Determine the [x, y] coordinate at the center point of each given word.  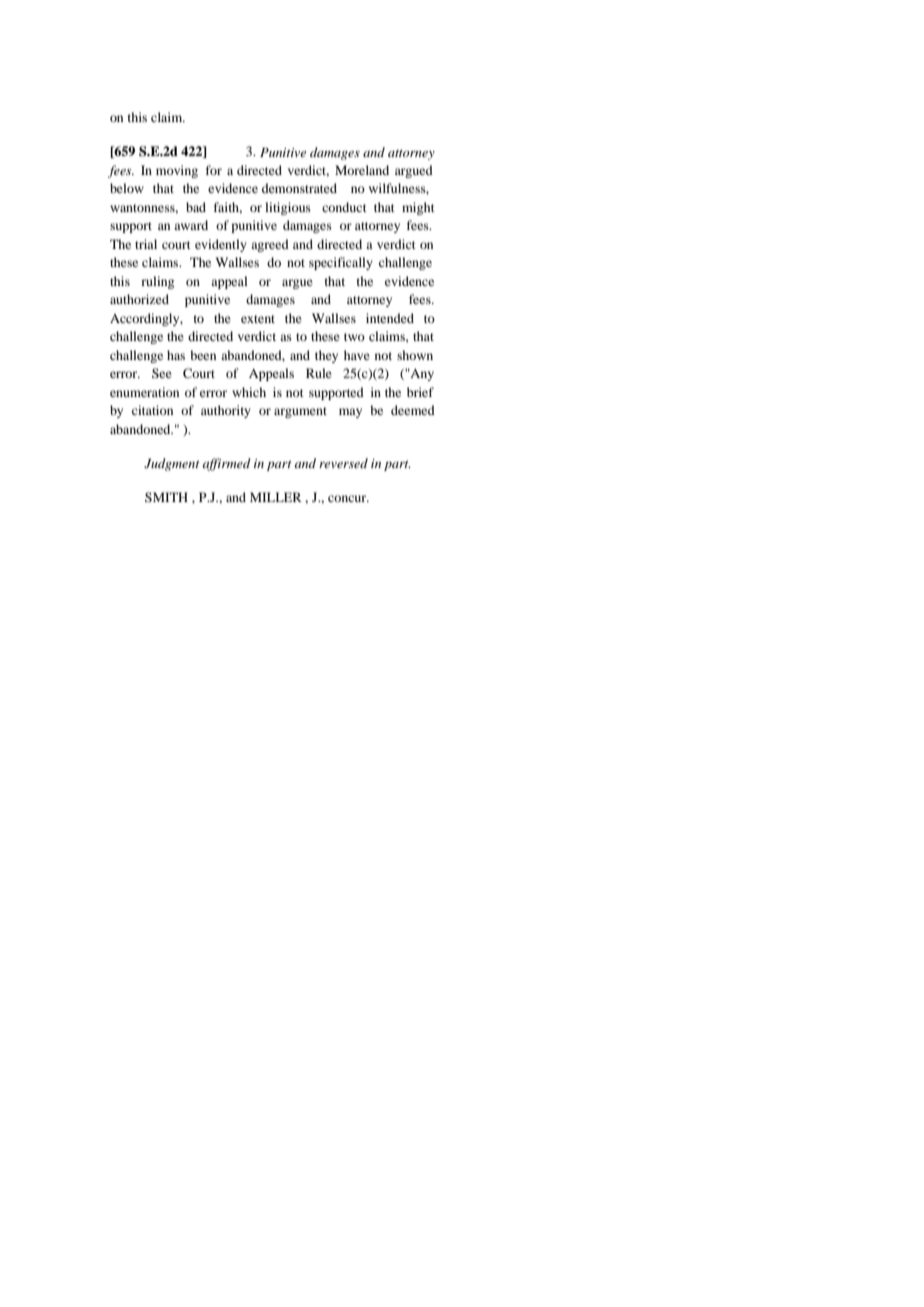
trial [146, 244]
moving [177, 171]
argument [300, 412]
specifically [341, 263]
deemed [413, 410]
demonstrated [299, 188]
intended [390, 318]
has [176, 355]
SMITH [166, 497]
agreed [270, 245]
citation [152, 410]
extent [258, 319]
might [418, 208]
